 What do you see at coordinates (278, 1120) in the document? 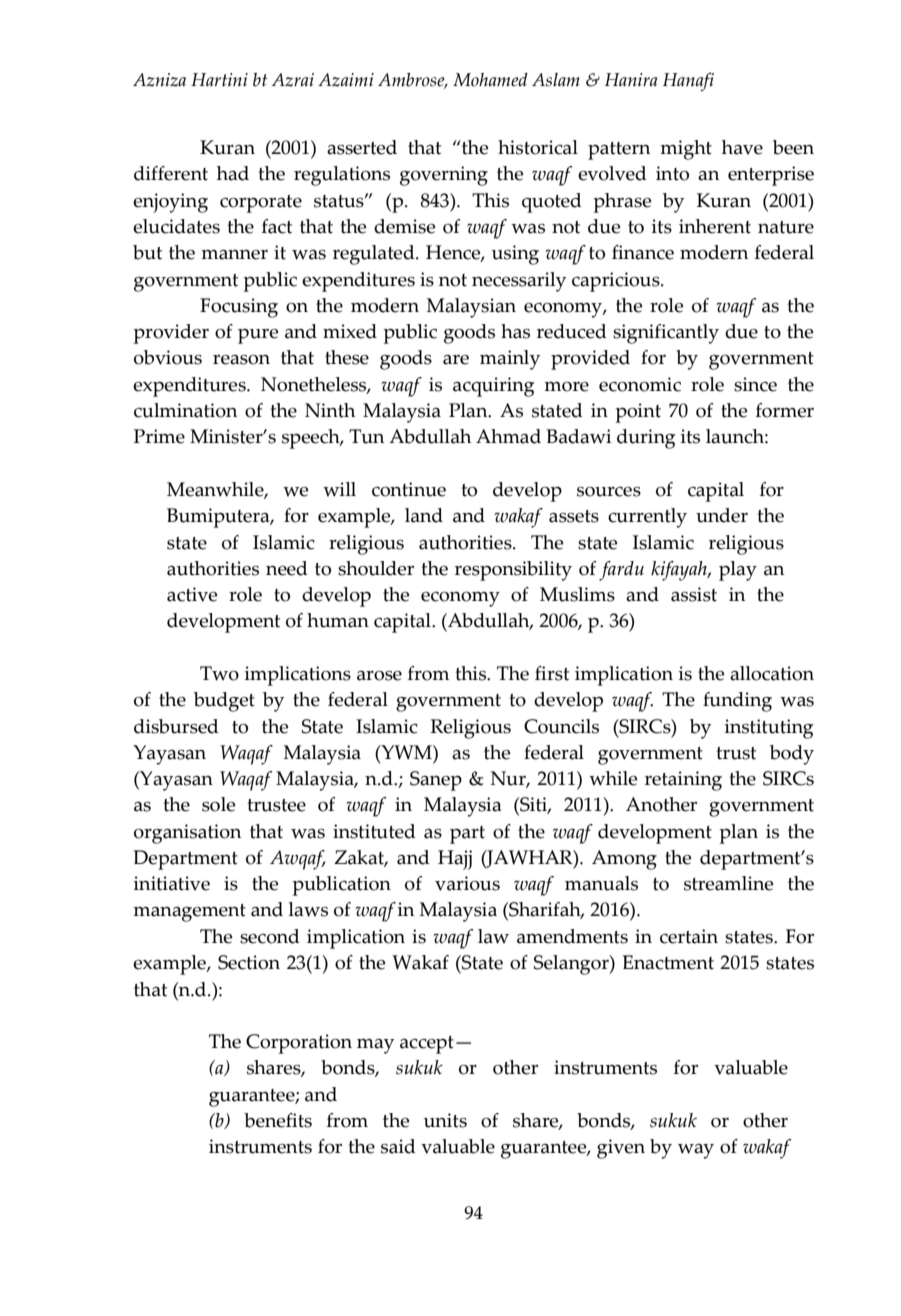
I see `benefits` at bounding box center [278, 1120].
